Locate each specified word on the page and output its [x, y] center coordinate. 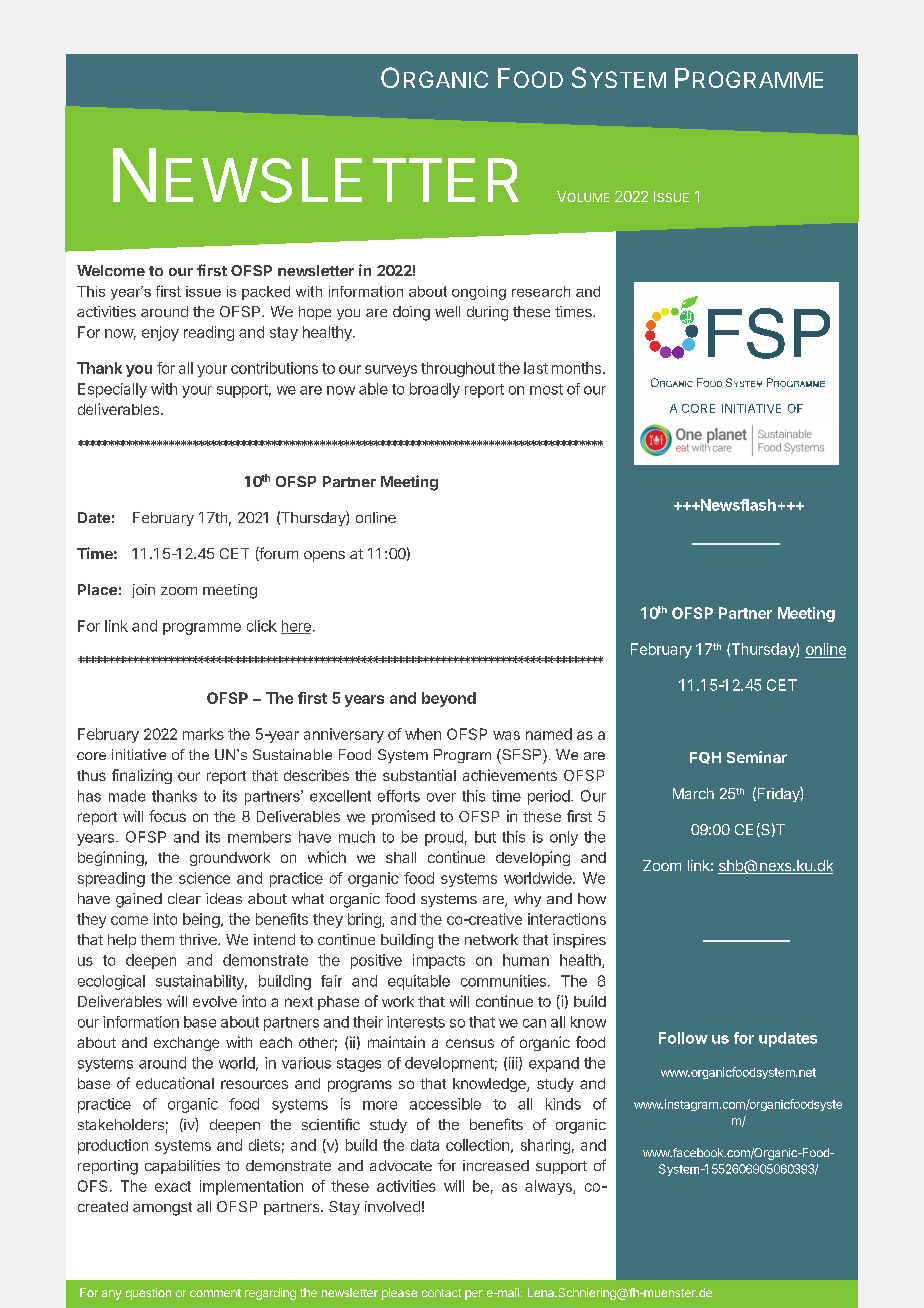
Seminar [757, 757]
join [143, 591]
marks [203, 734]
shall [401, 857]
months [578, 368]
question [148, 1294]
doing [411, 313]
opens [324, 556]
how [592, 898]
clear [184, 898]
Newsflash [737, 505]
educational [175, 1083]
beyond [449, 699]
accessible [445, 1104]
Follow [683, 1038]
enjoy [160, 333]
